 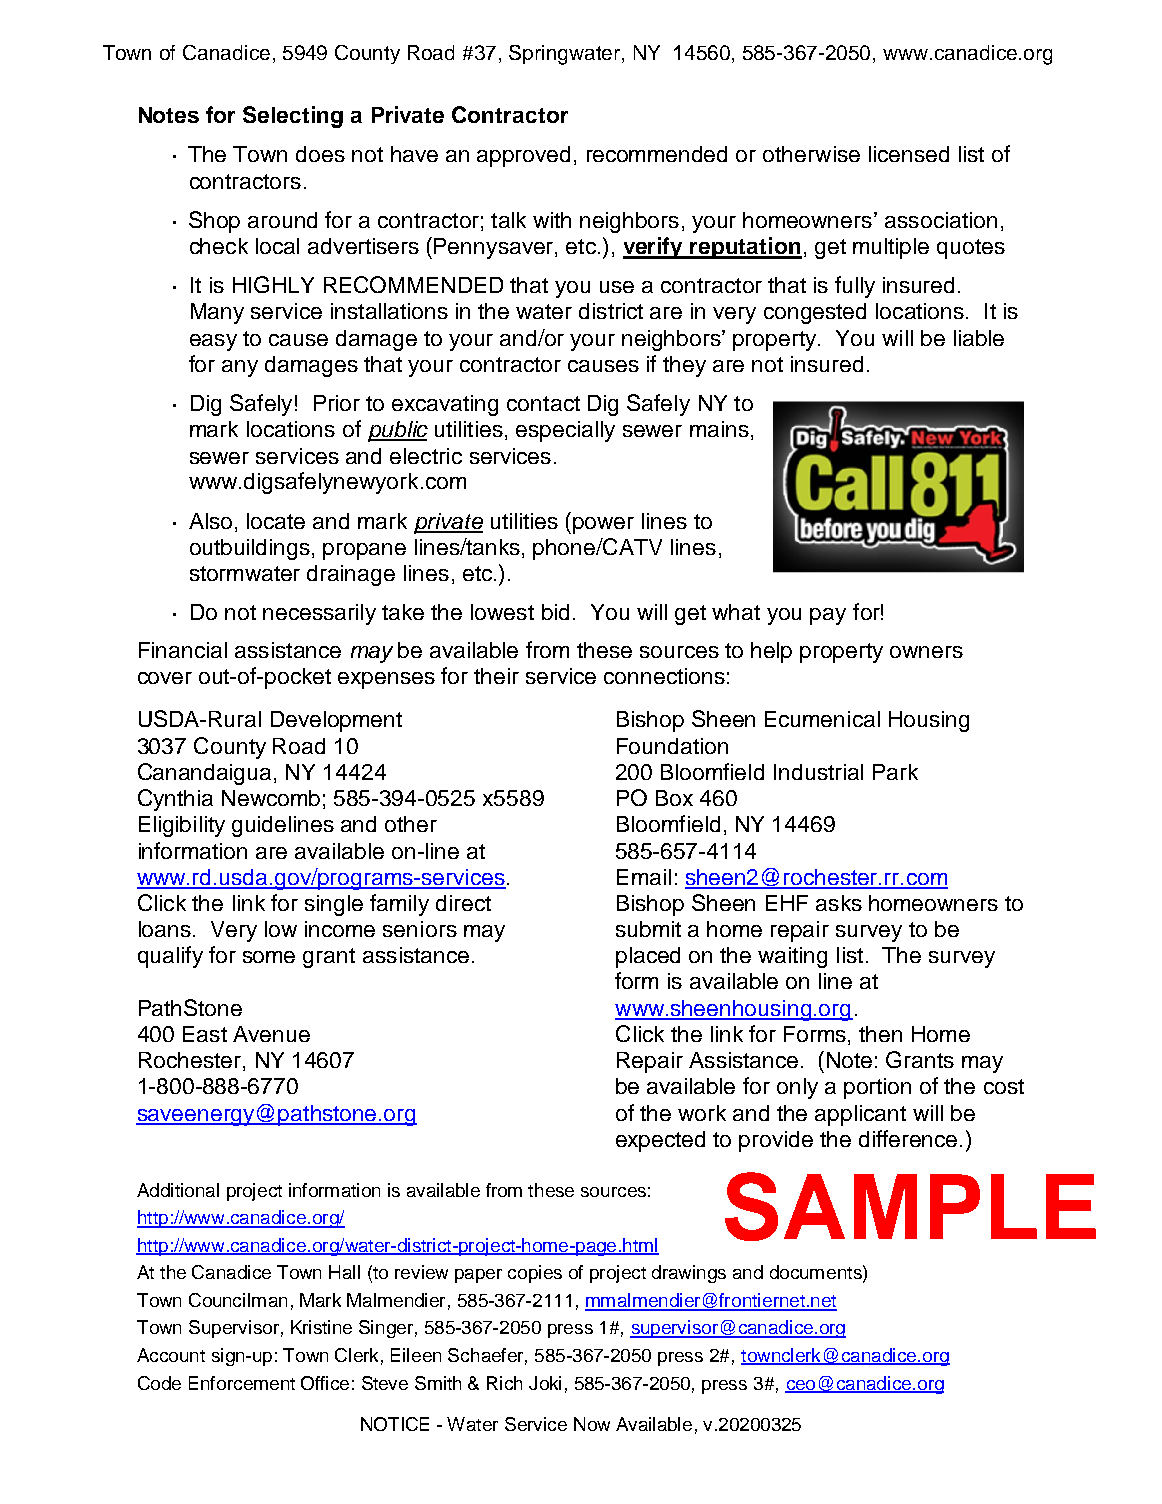 I want to click on Enforcement, so click(x=242, y=1383).
